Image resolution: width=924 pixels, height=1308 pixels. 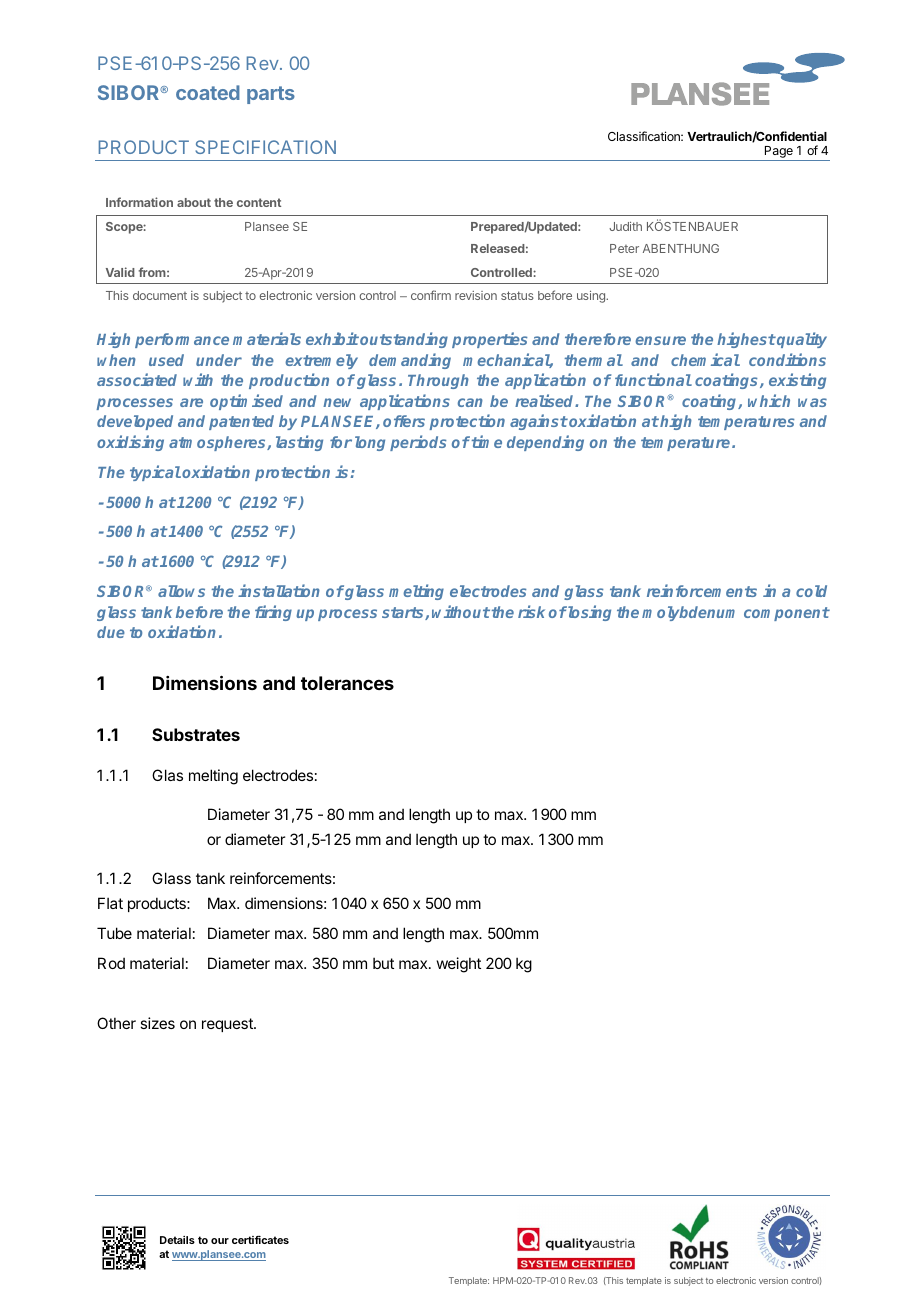 I want to click on Details, so click(x=177, y=1240).
